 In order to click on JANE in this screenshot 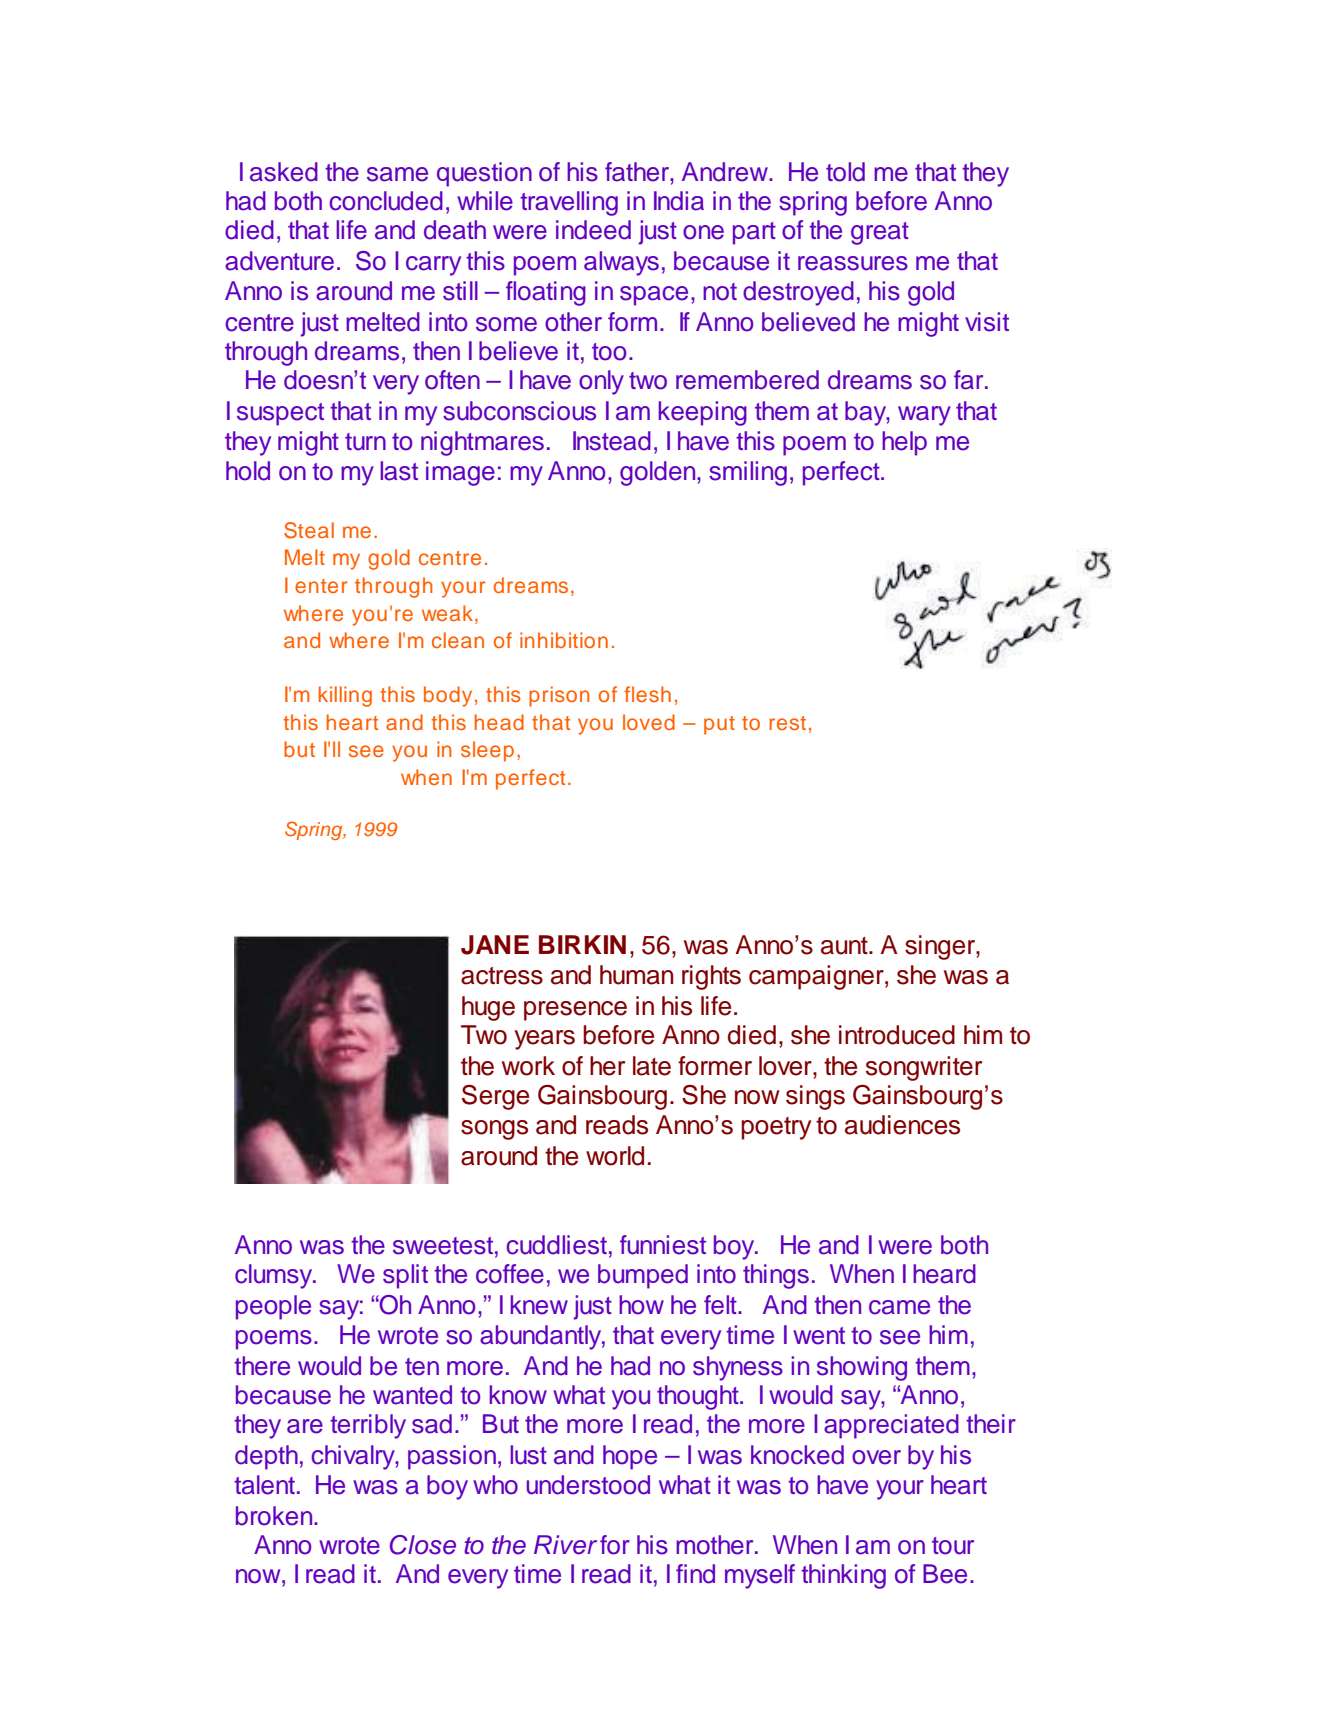, I will do `click(495, 945)`.
